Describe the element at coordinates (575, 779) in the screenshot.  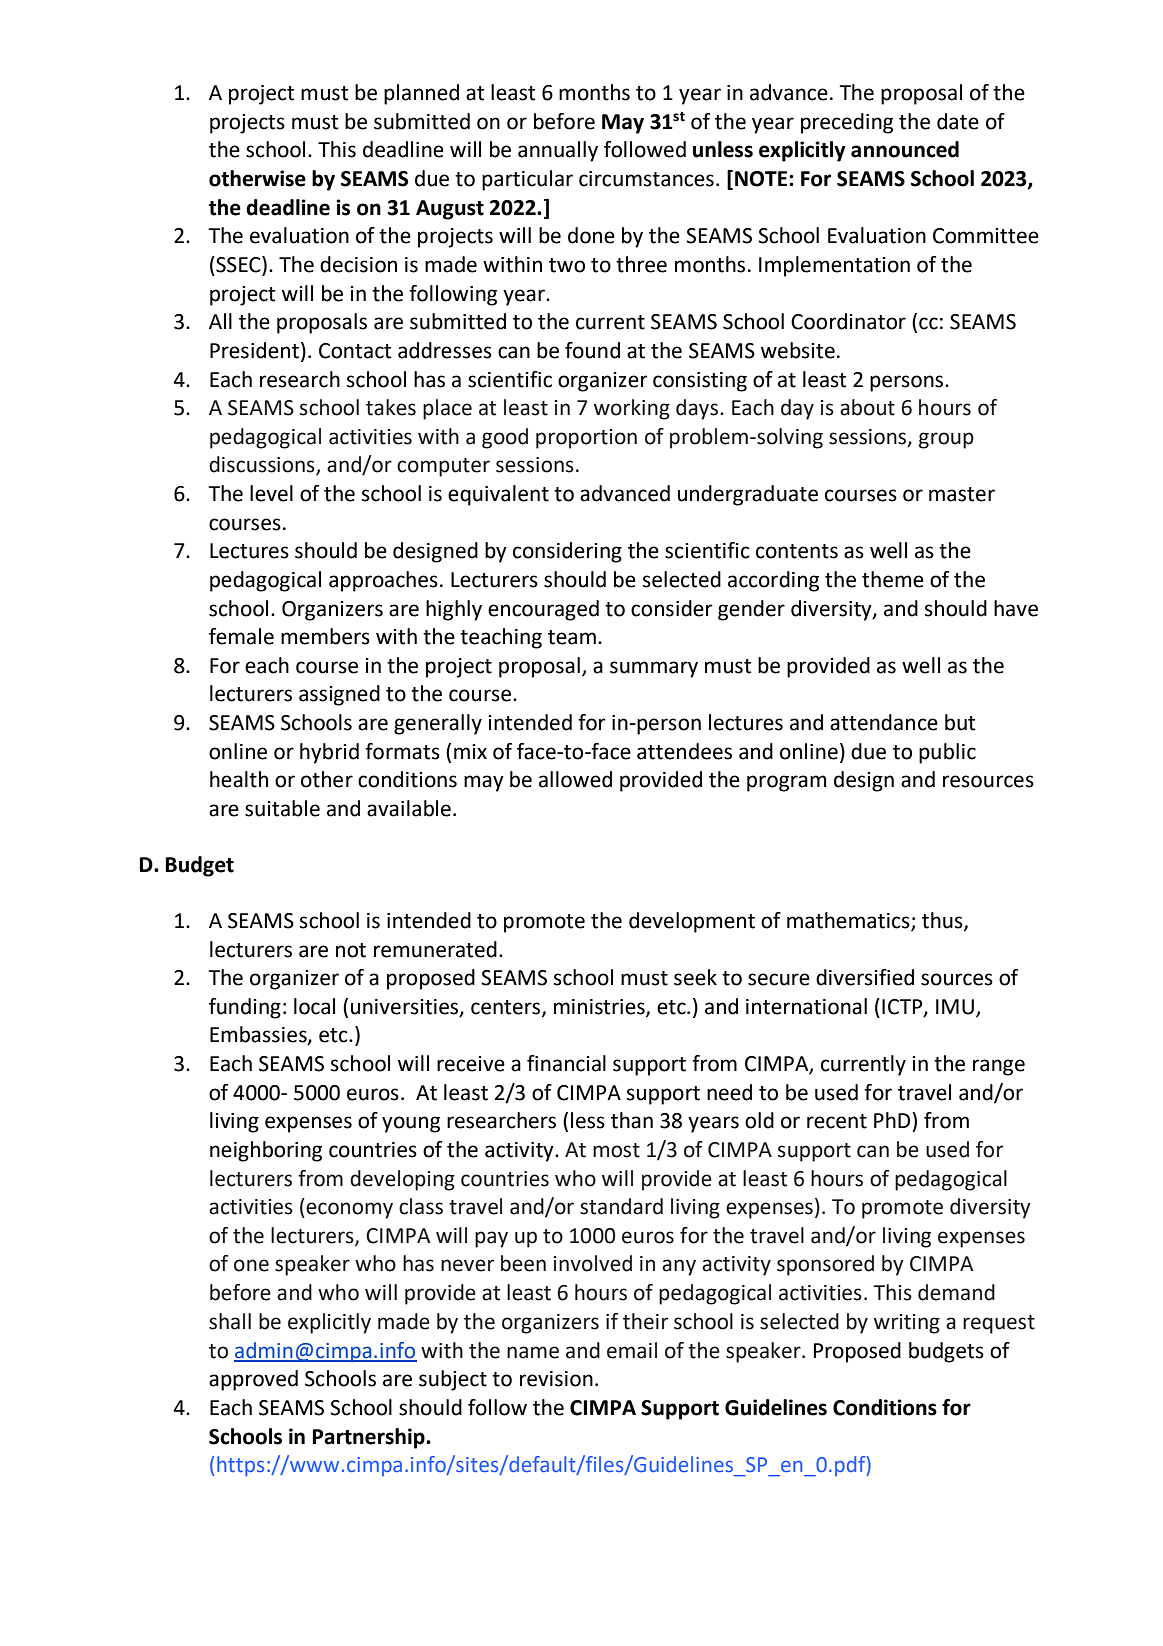
I see `allowed` at that location.
